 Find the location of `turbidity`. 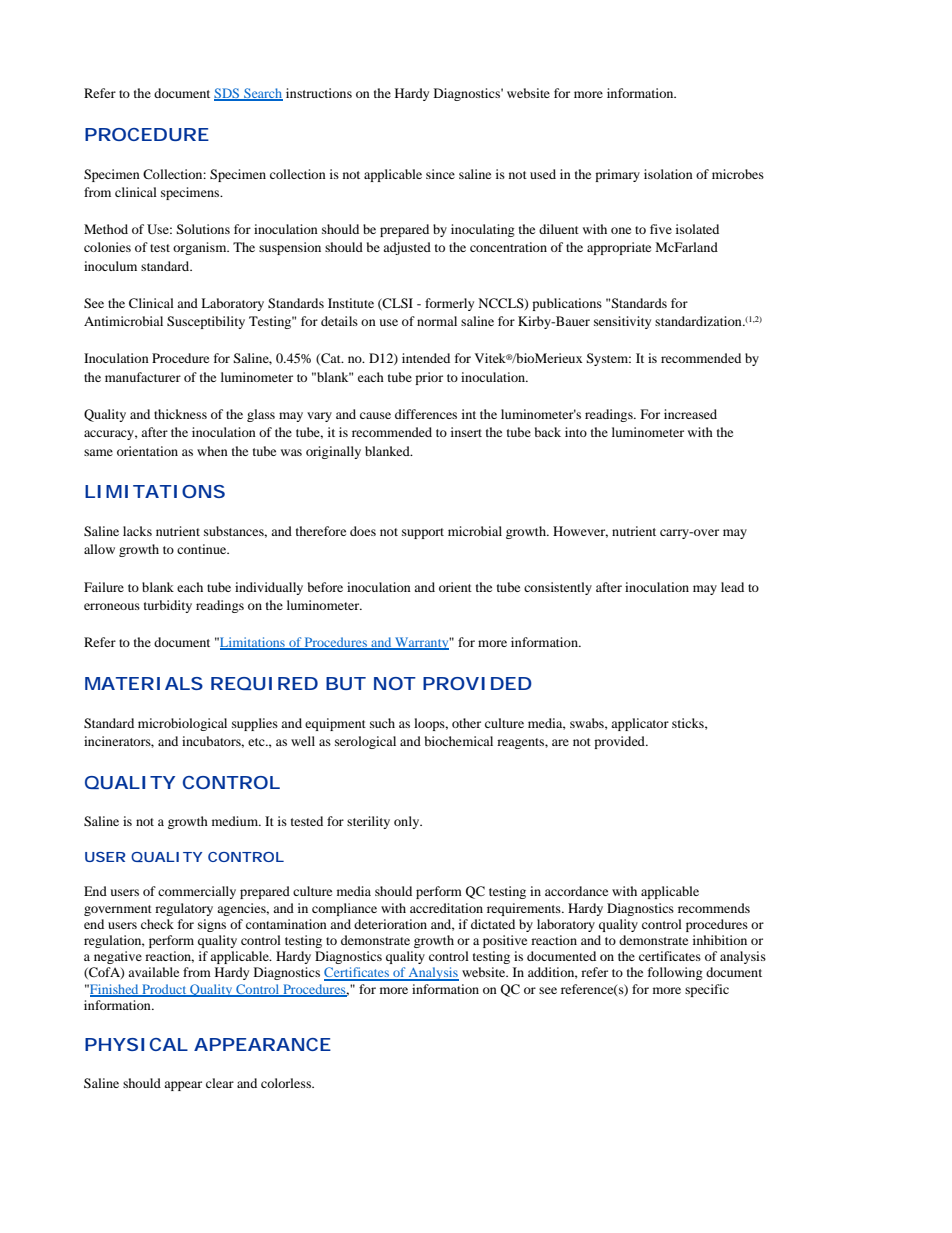

turbidity is located at coordinates (168, 606).
